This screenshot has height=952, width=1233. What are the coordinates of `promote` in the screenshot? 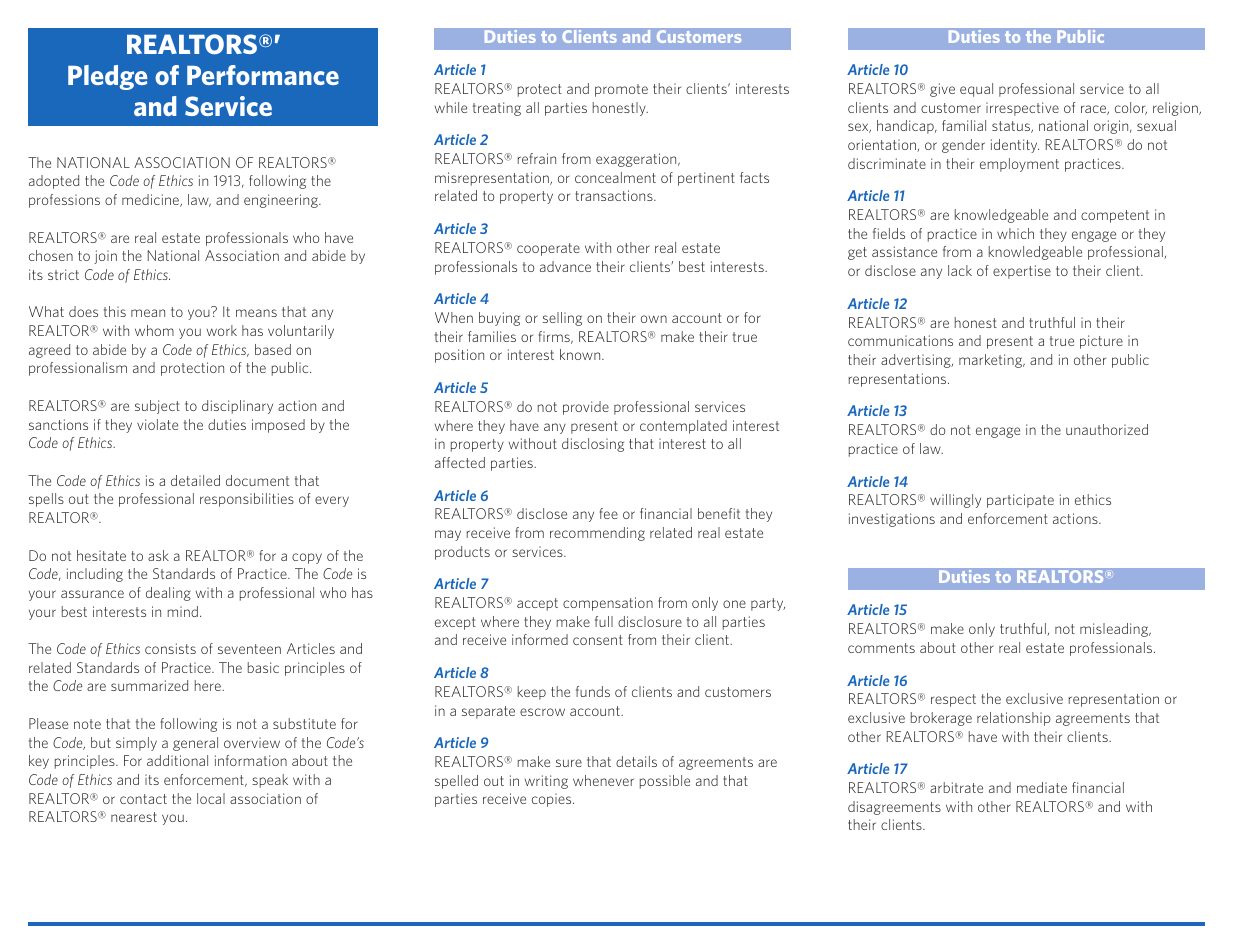 It's located at (621, 90).
